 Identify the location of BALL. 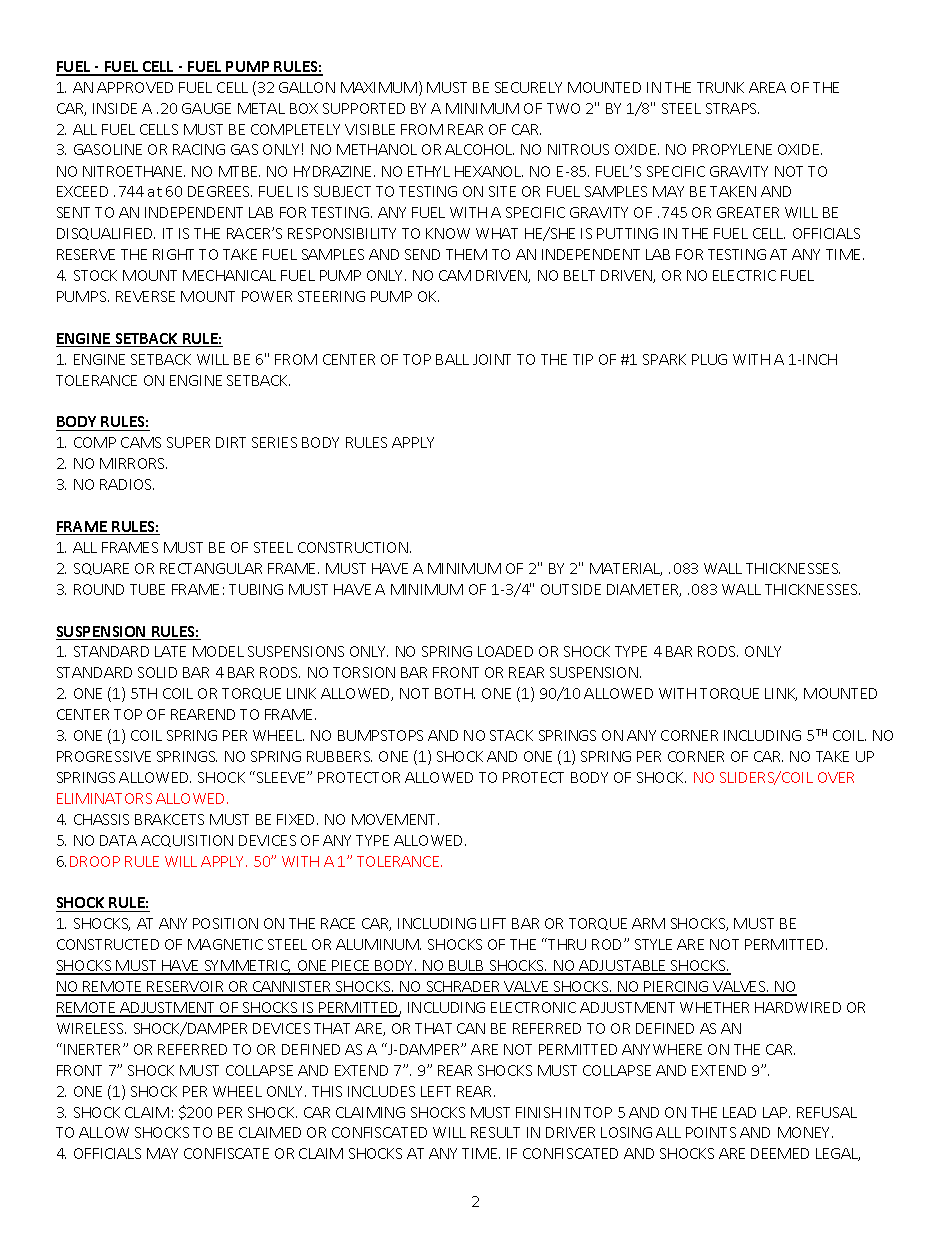
(452, 359).
